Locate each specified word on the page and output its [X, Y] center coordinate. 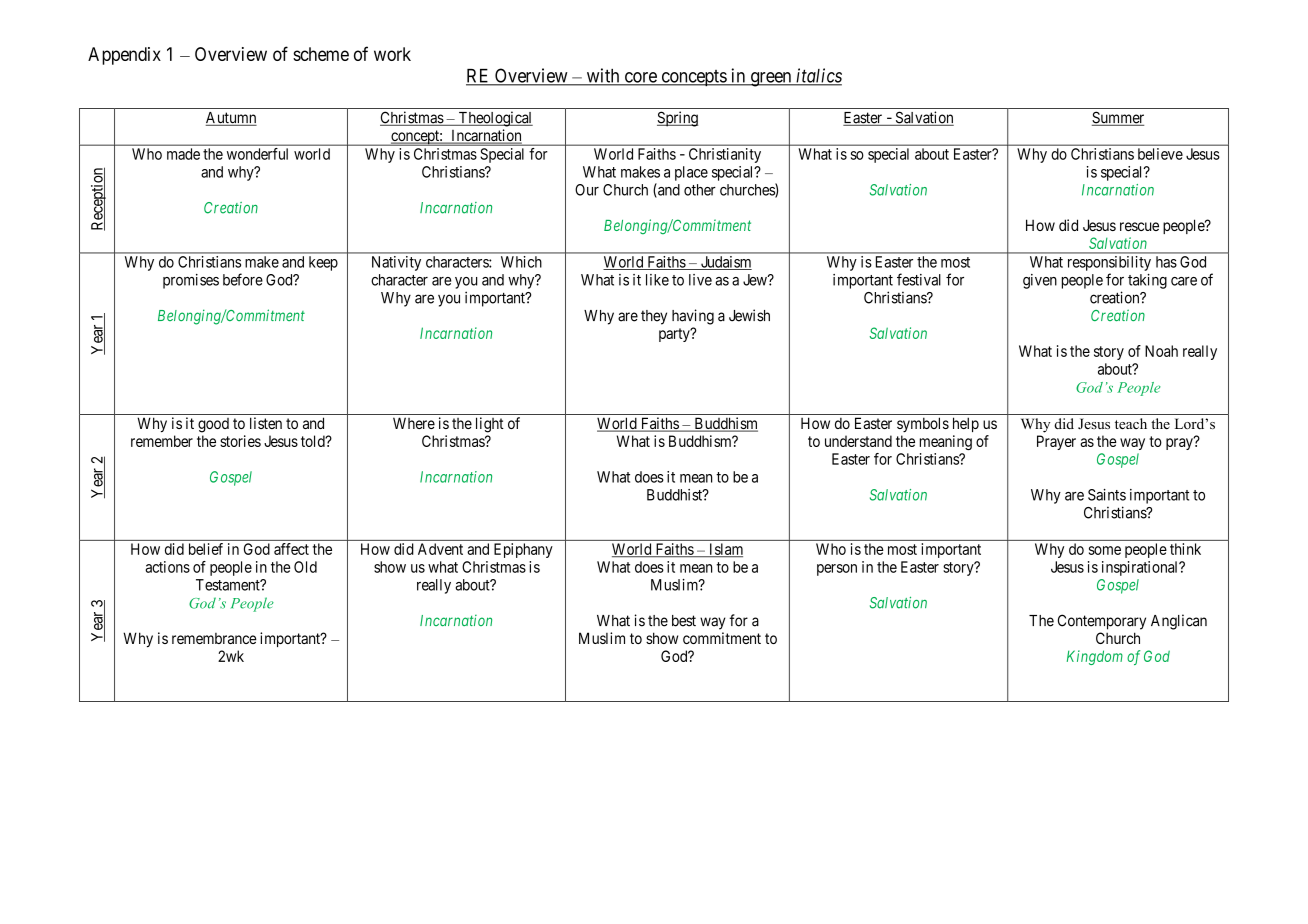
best [684, 621]
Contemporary [1102, 622]
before [243, 279]
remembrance [214, 638]
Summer [1118, 118]
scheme [321, 54]
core [640, 78]
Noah [1161, 351]
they [654, 317]
